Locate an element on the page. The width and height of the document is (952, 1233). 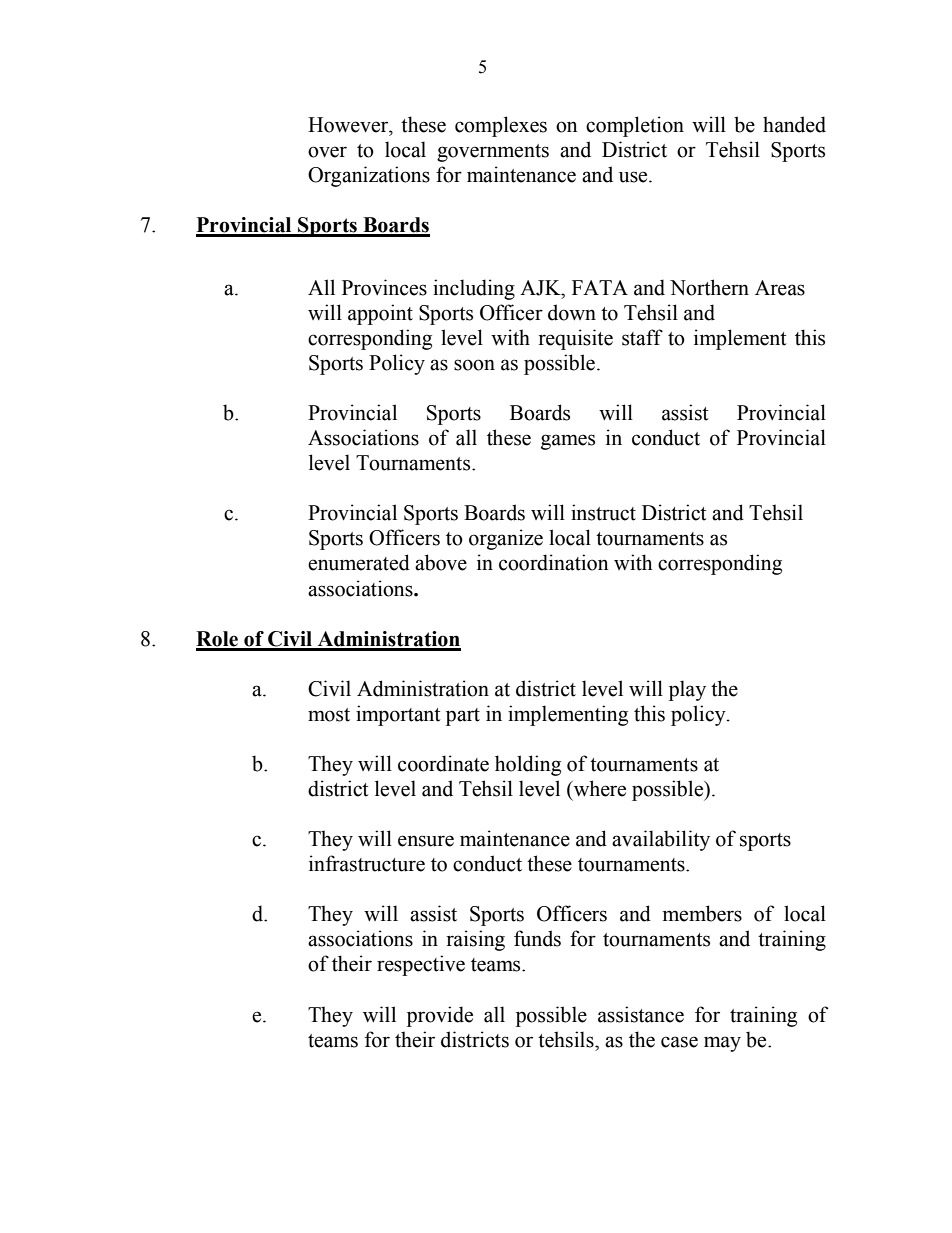
provide is located at coordinates (440, 1016).
